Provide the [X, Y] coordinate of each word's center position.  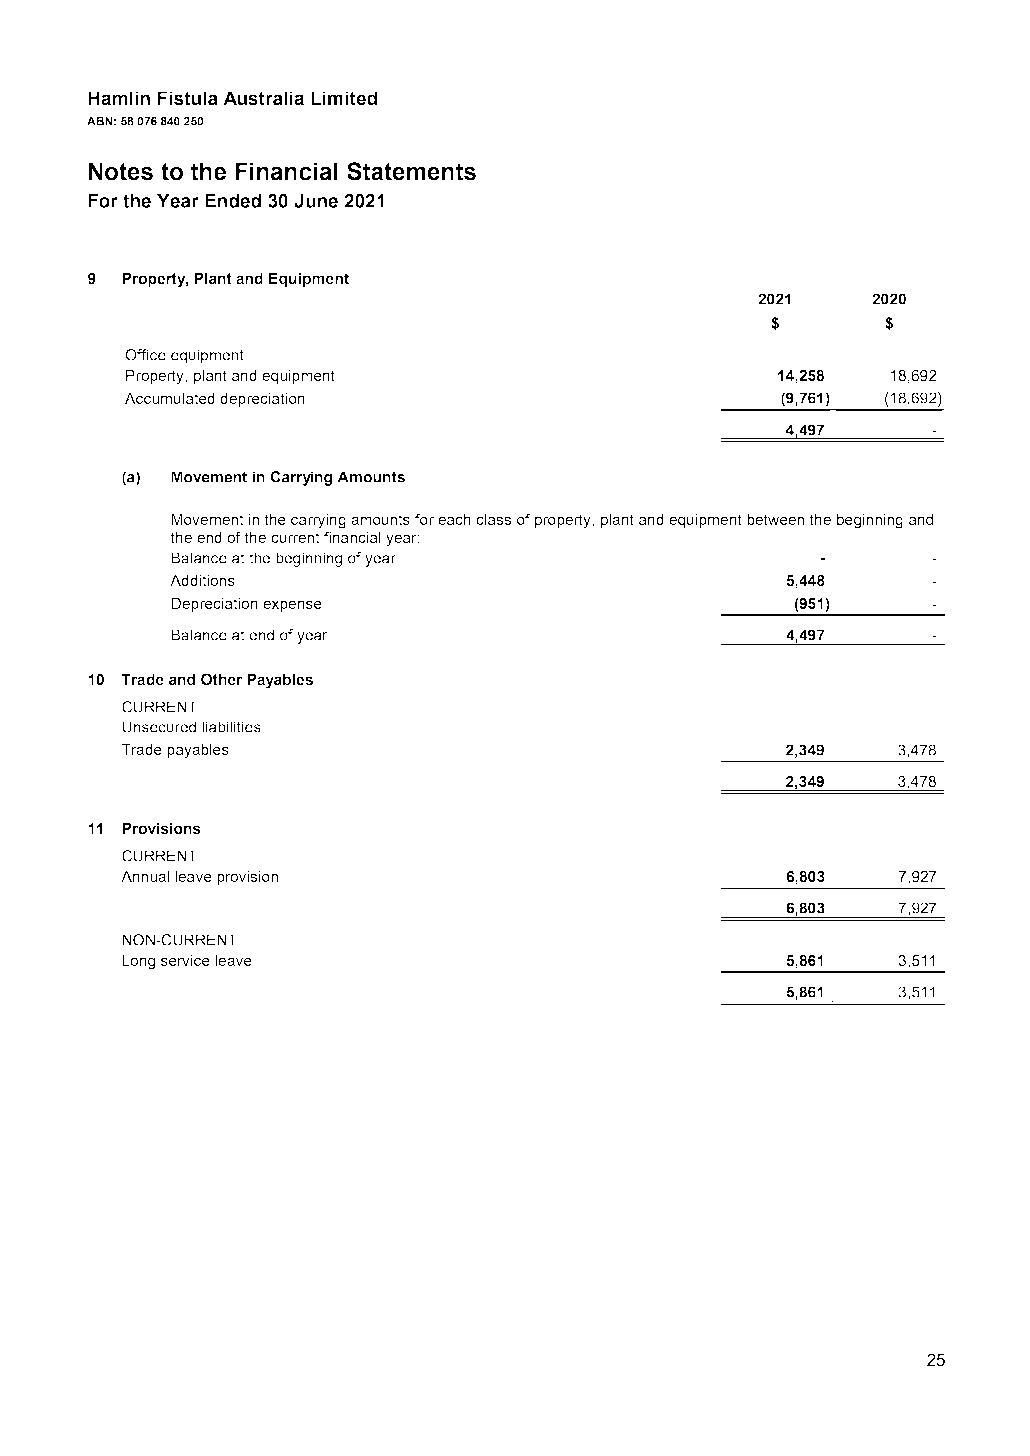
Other [221, 679]
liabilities [231, 727]
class [493, 519]
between [775, 519]
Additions [202, 580]
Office [145, 355]
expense [292, 606]
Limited [344, 98]
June [316, 201]
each [454, 519]
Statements [411, 171]
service [185, 960]
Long [138, 962]
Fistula [188, 98]
